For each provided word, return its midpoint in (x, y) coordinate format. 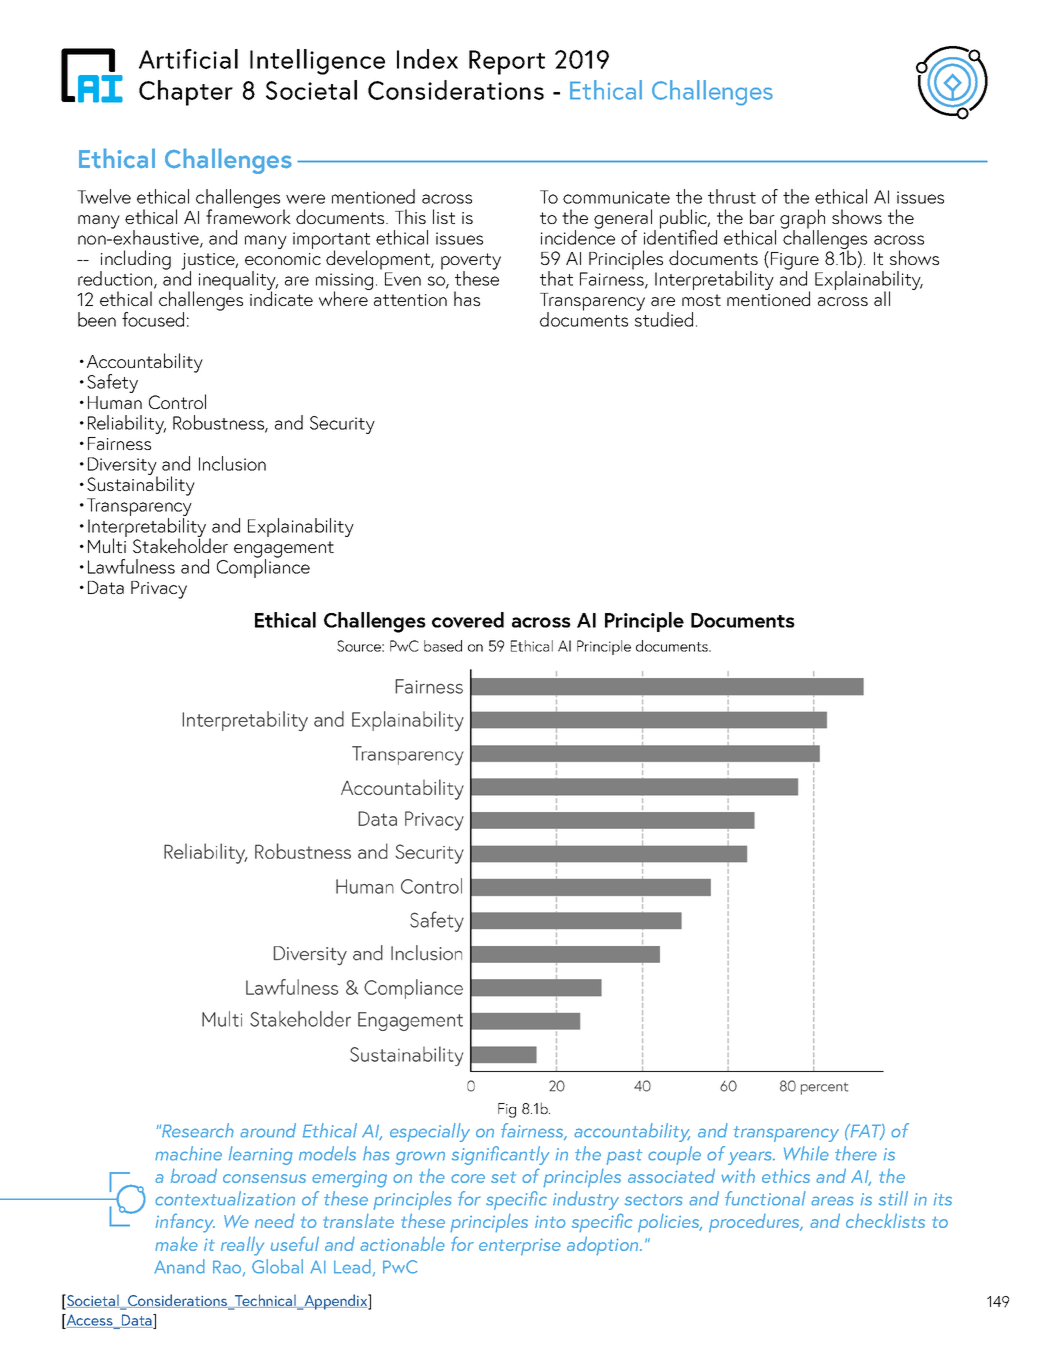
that (556, 278)
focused (153, 319)
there (856, 1153)
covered (468, 620)
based (443, 646)
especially (430, 1132)
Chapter (186, 93)
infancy (185, 1223)
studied (664, 318)
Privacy (159, 590)
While (806, 1153)
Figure (795, 262)
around (268, 1130)
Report (507, 62)
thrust (732, 196)
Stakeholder (180, 544)
